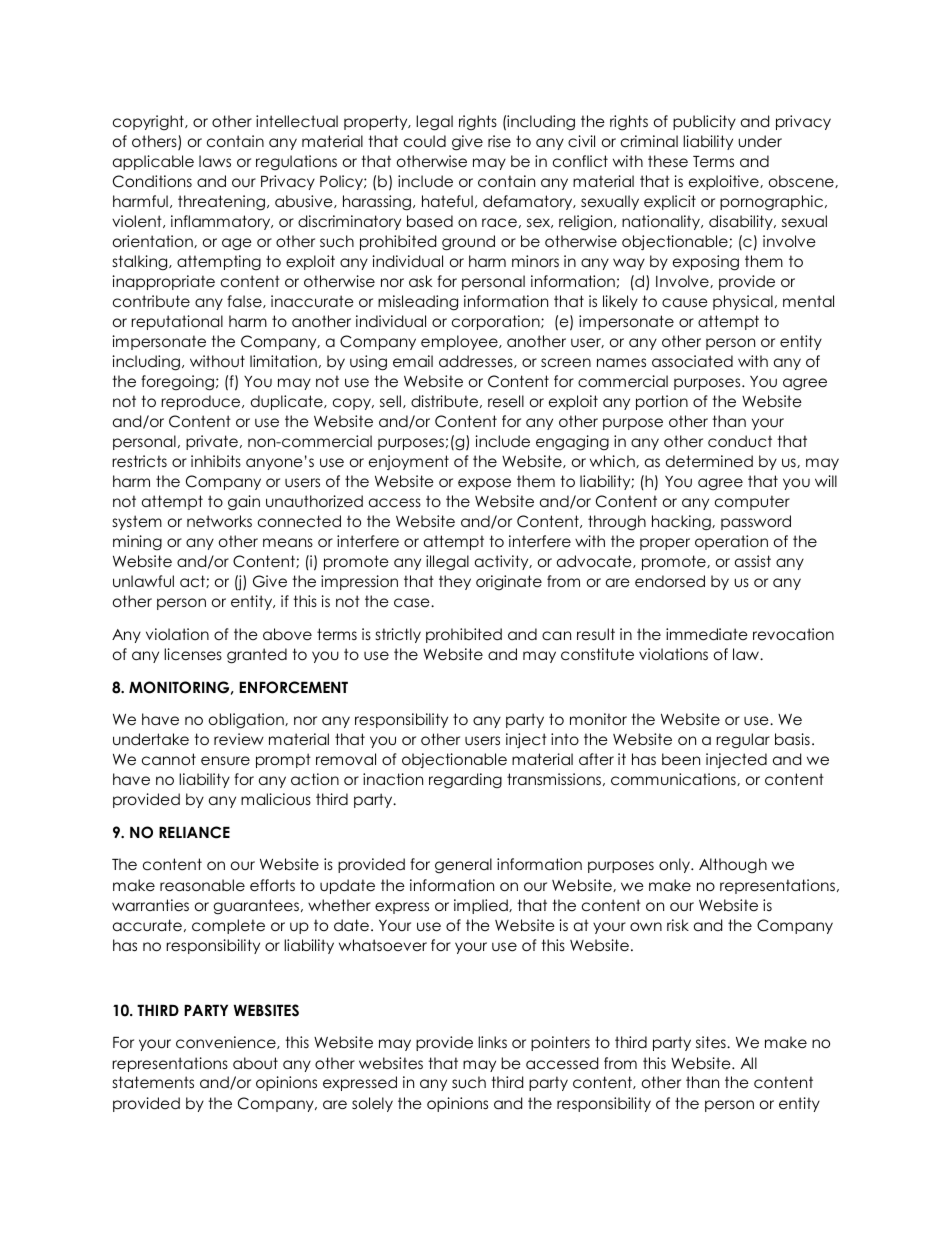 This page has height=1233, width=952. I want to click on rise, so click(499, 141).
